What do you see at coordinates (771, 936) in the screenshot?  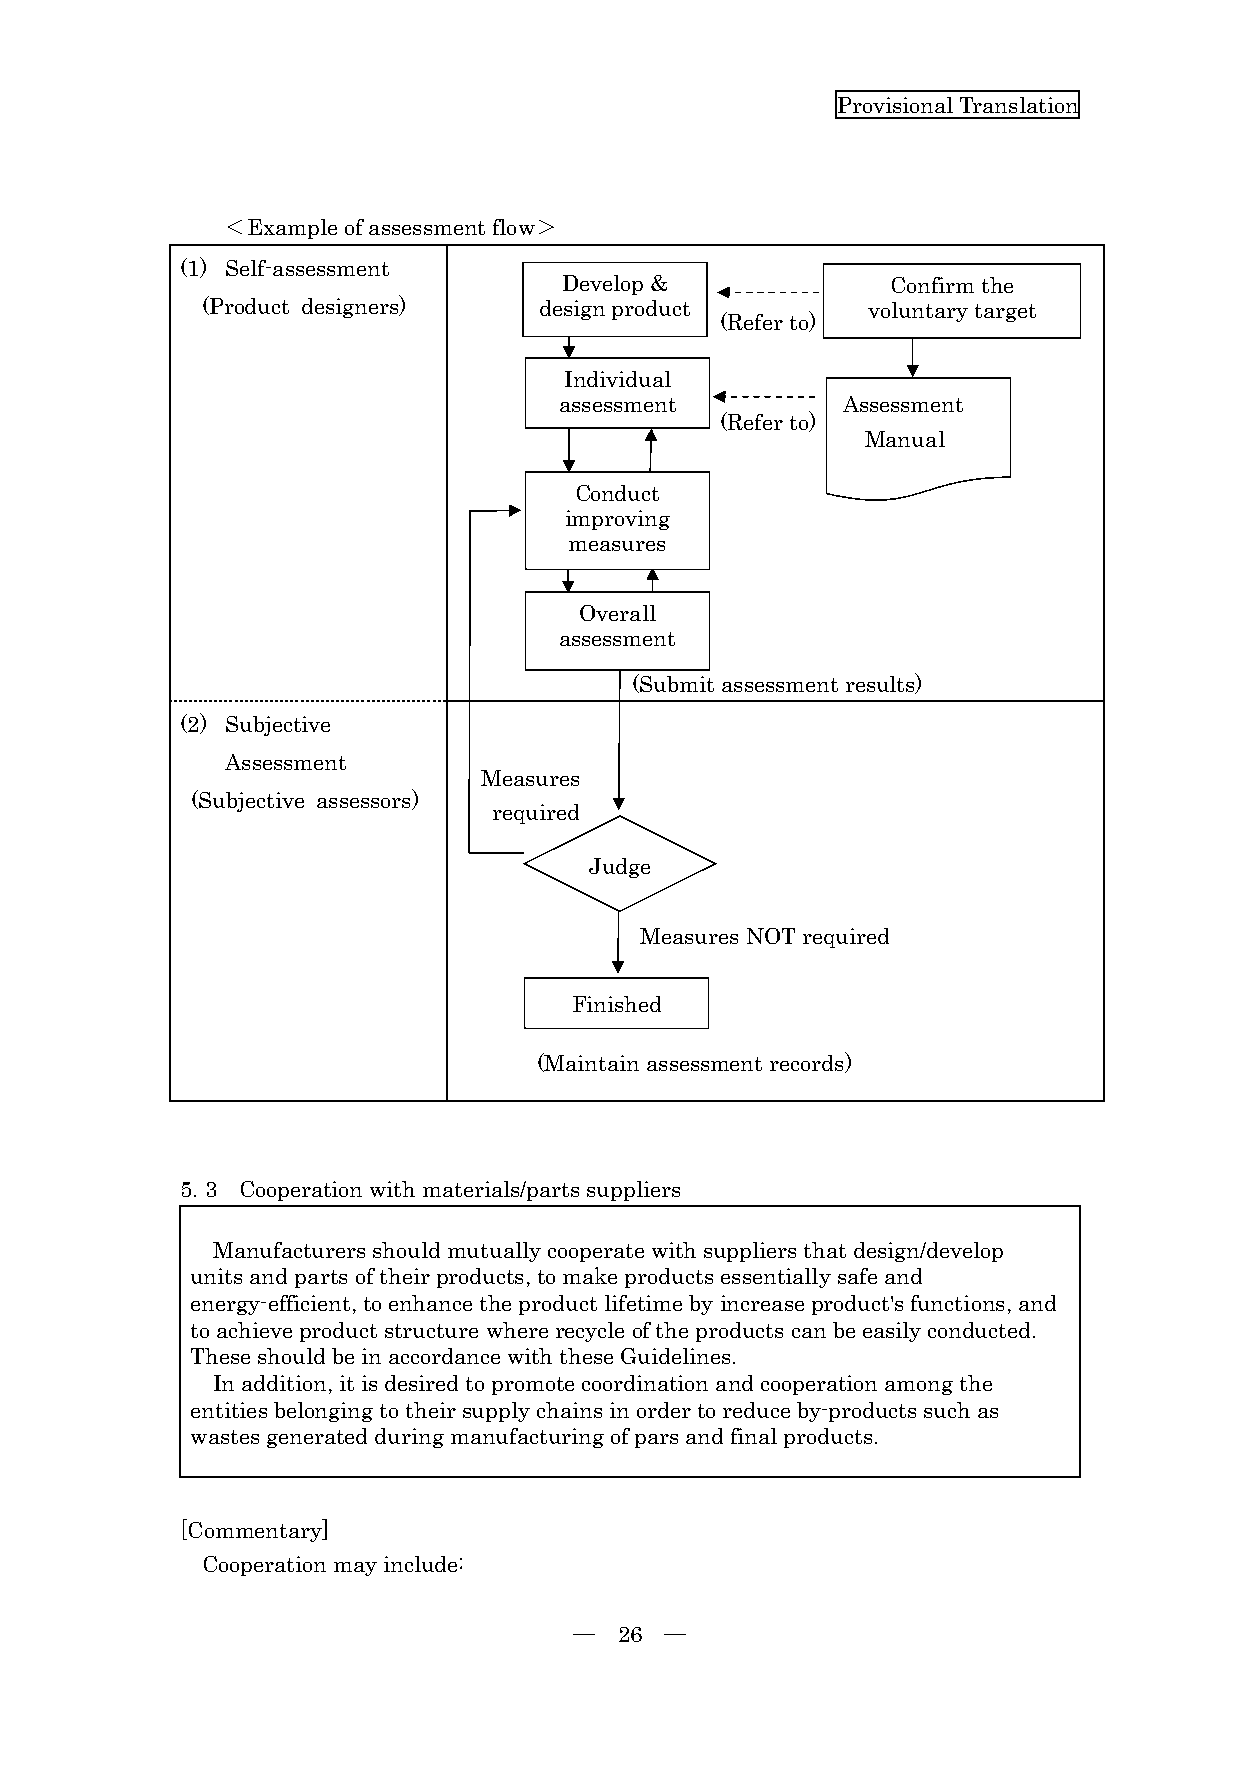 I see `NOT` at bounding box center [771, 936].
